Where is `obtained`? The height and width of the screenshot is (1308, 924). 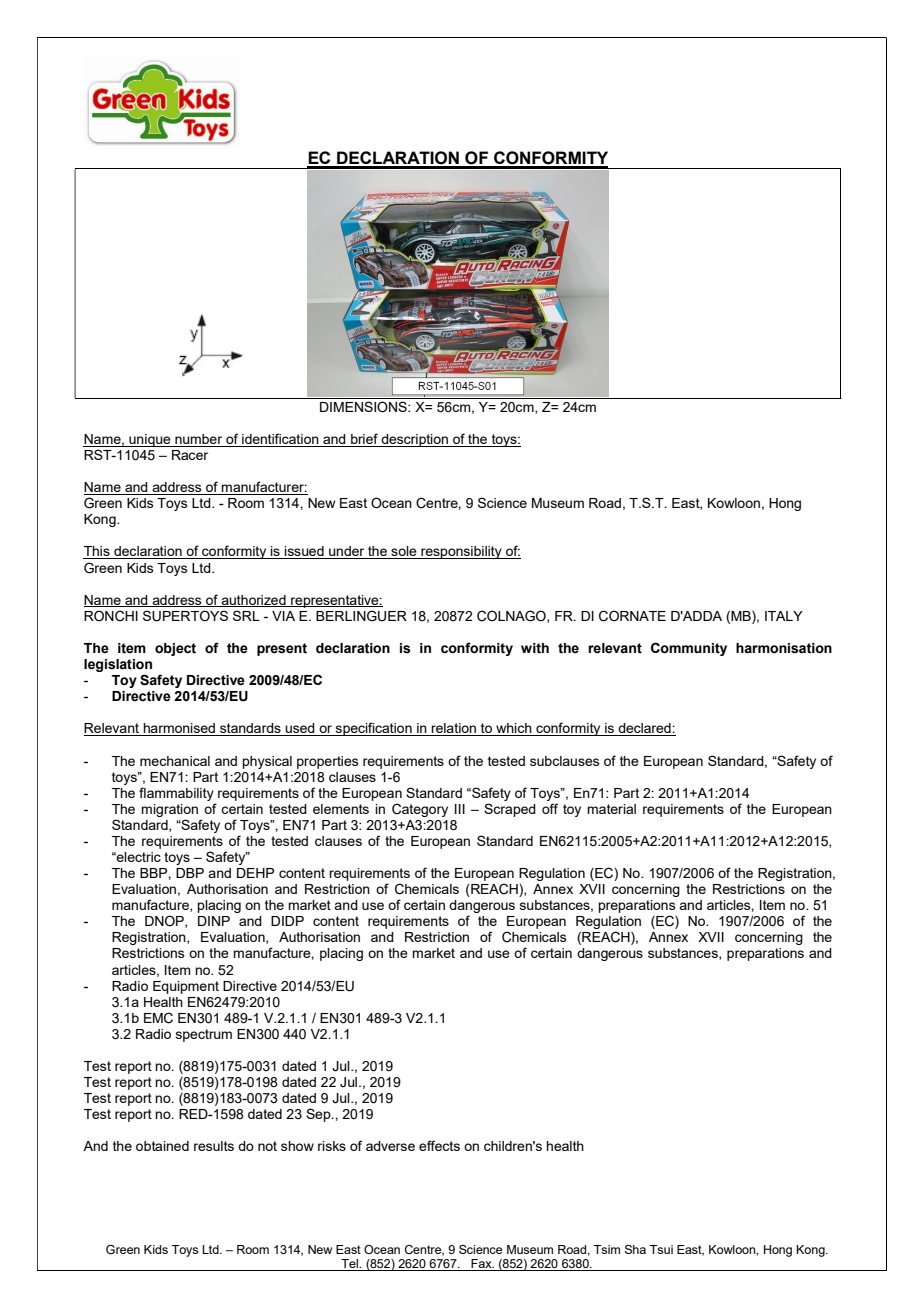
obtained is located at coordinates (162, 1146).
